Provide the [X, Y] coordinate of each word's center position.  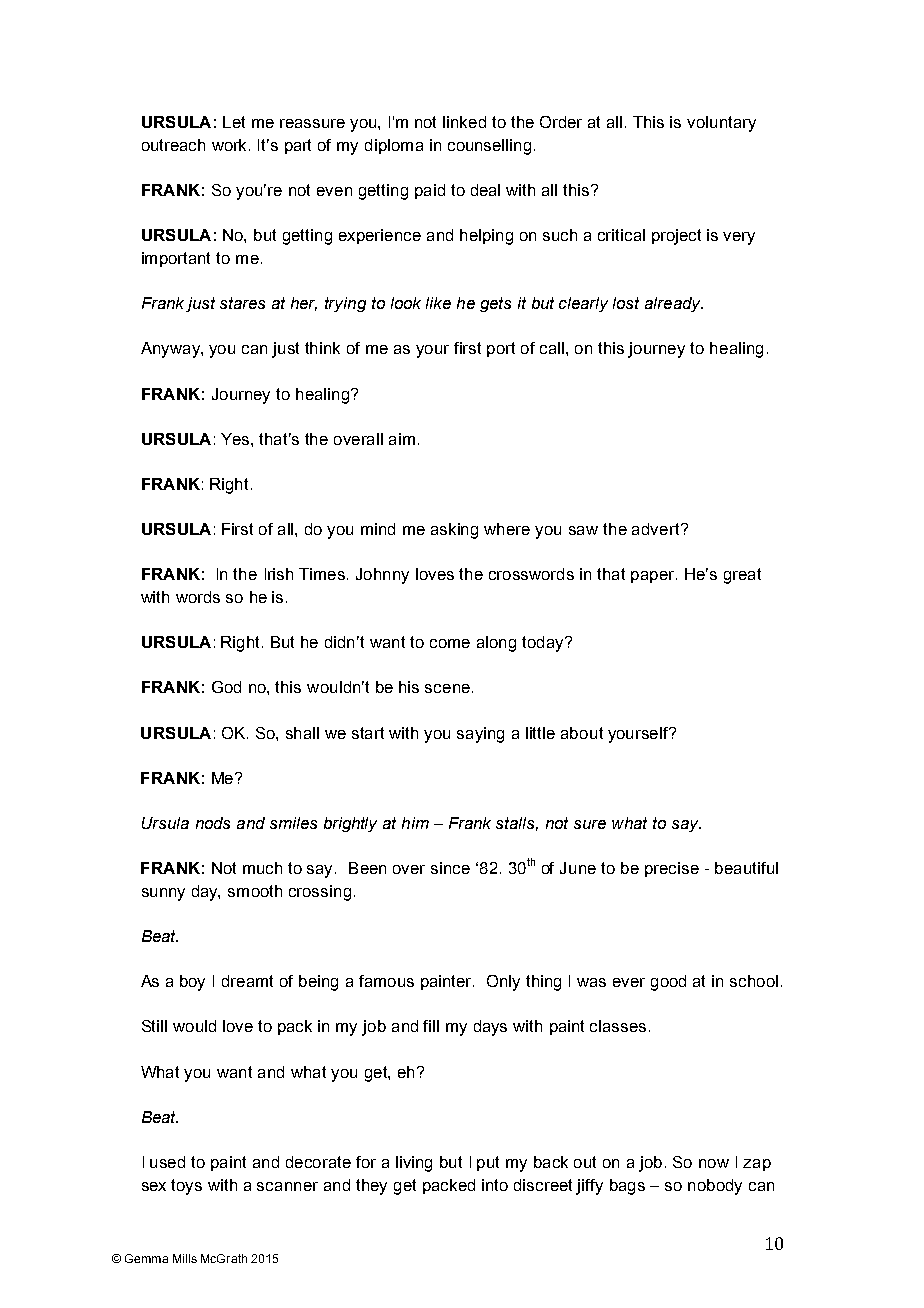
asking [454, 531]
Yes [236, 439]
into [495, 1185]
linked [464, 122]
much [262, 868]
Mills [185, 1258]
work [231, 145]
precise [672, 869]
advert [657, 529]
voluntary [721, 124]
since [450, 868]
